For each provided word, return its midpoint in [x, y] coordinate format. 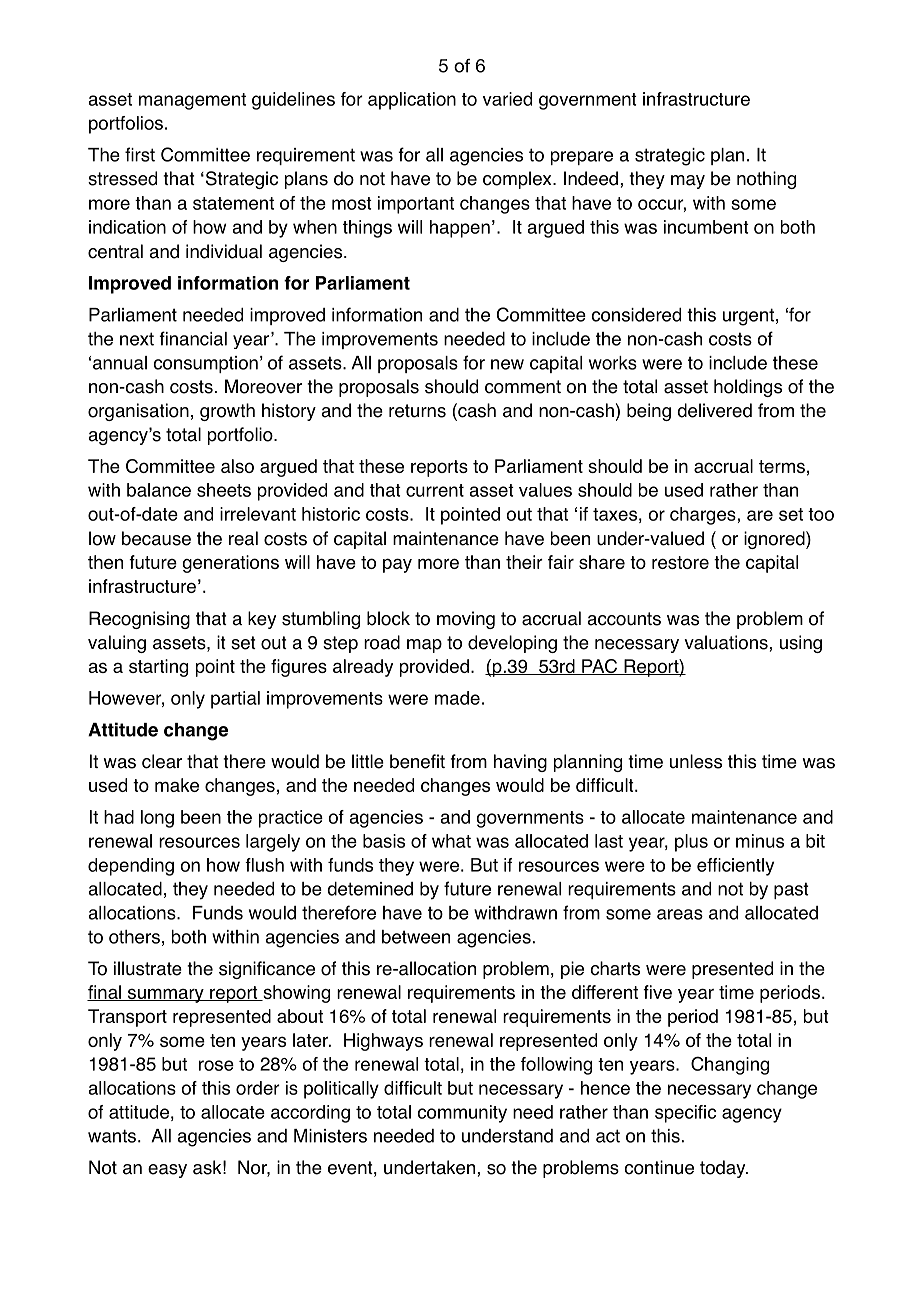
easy [167, 1171]
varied [507, 99]
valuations [727, 642]
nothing [766, 180]
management [192, 101]
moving [466, 620]
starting [158, 668]
